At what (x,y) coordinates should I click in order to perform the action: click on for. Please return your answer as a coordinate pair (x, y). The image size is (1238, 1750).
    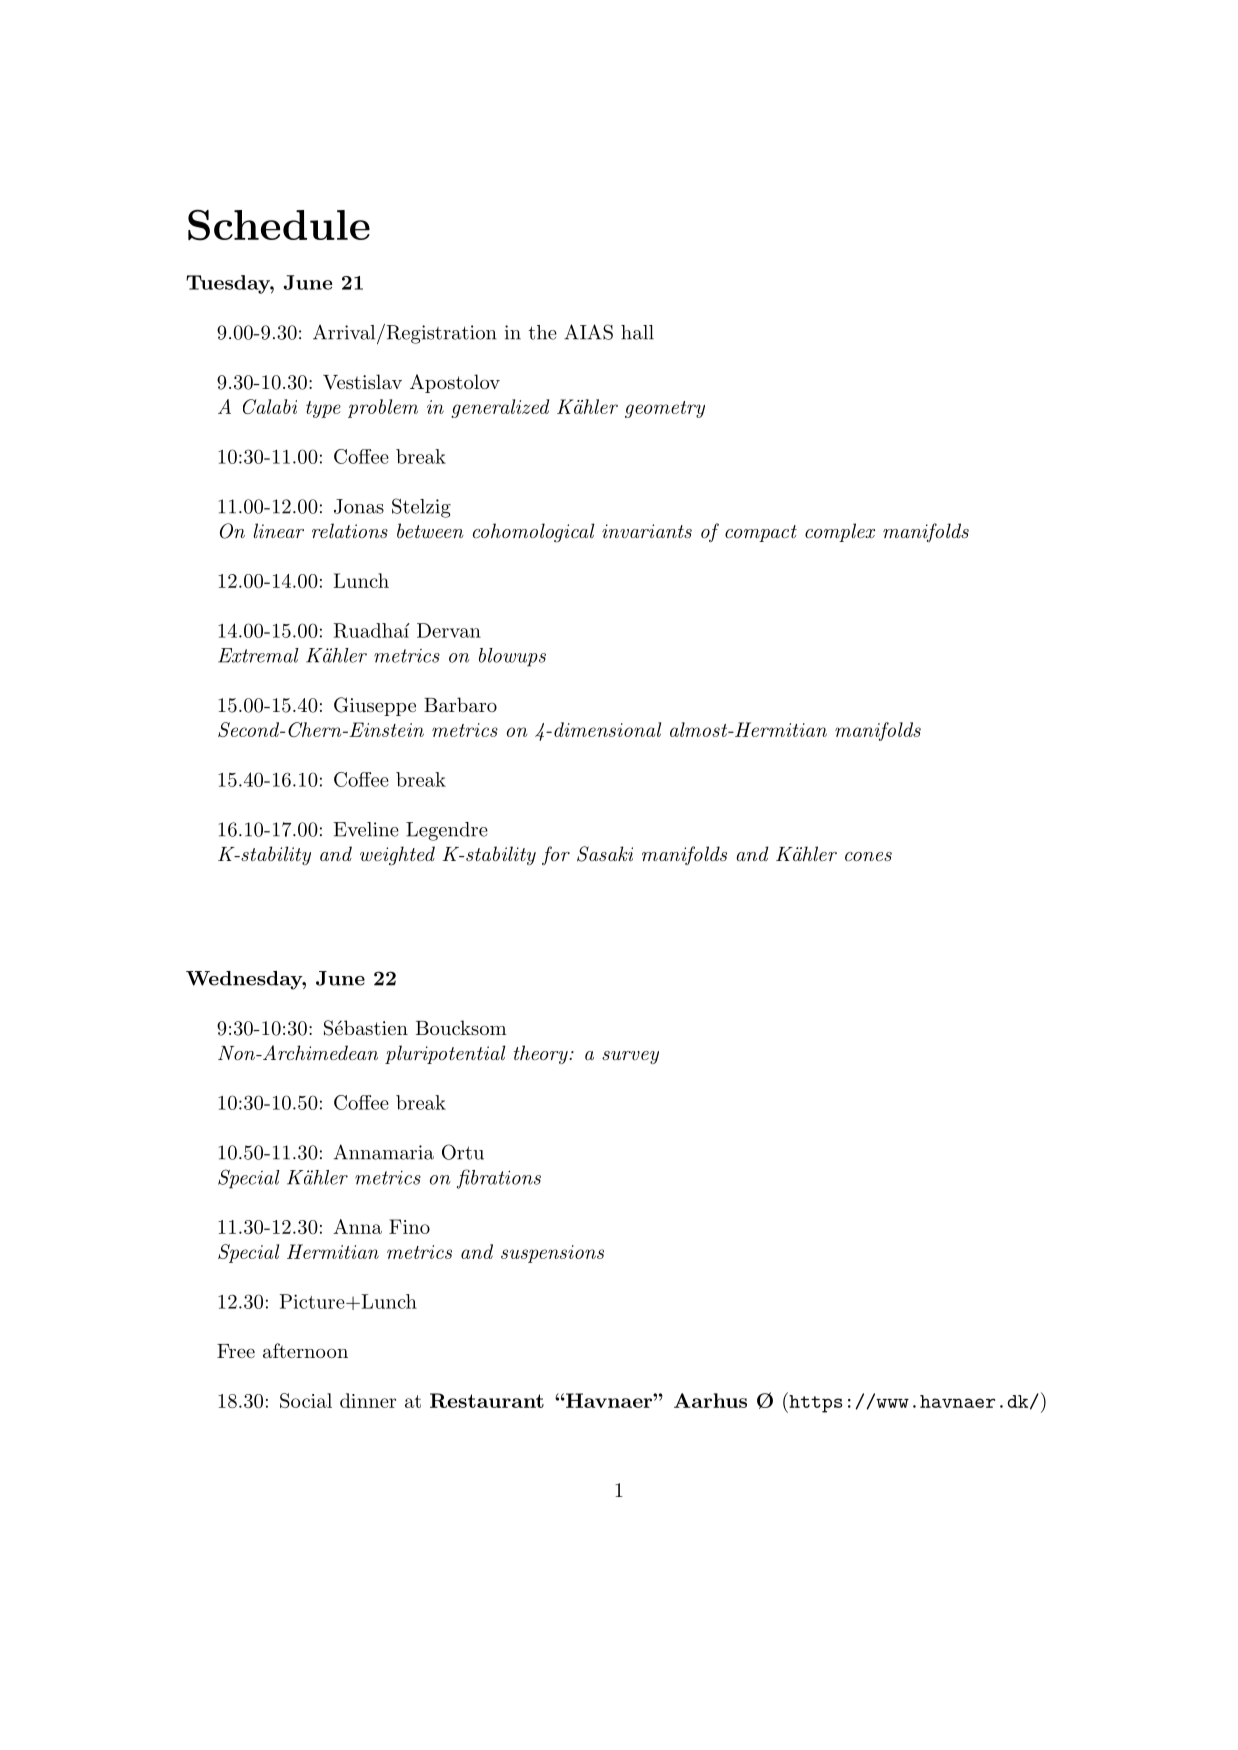
    Looking at the image, I should click on (556, 855).
